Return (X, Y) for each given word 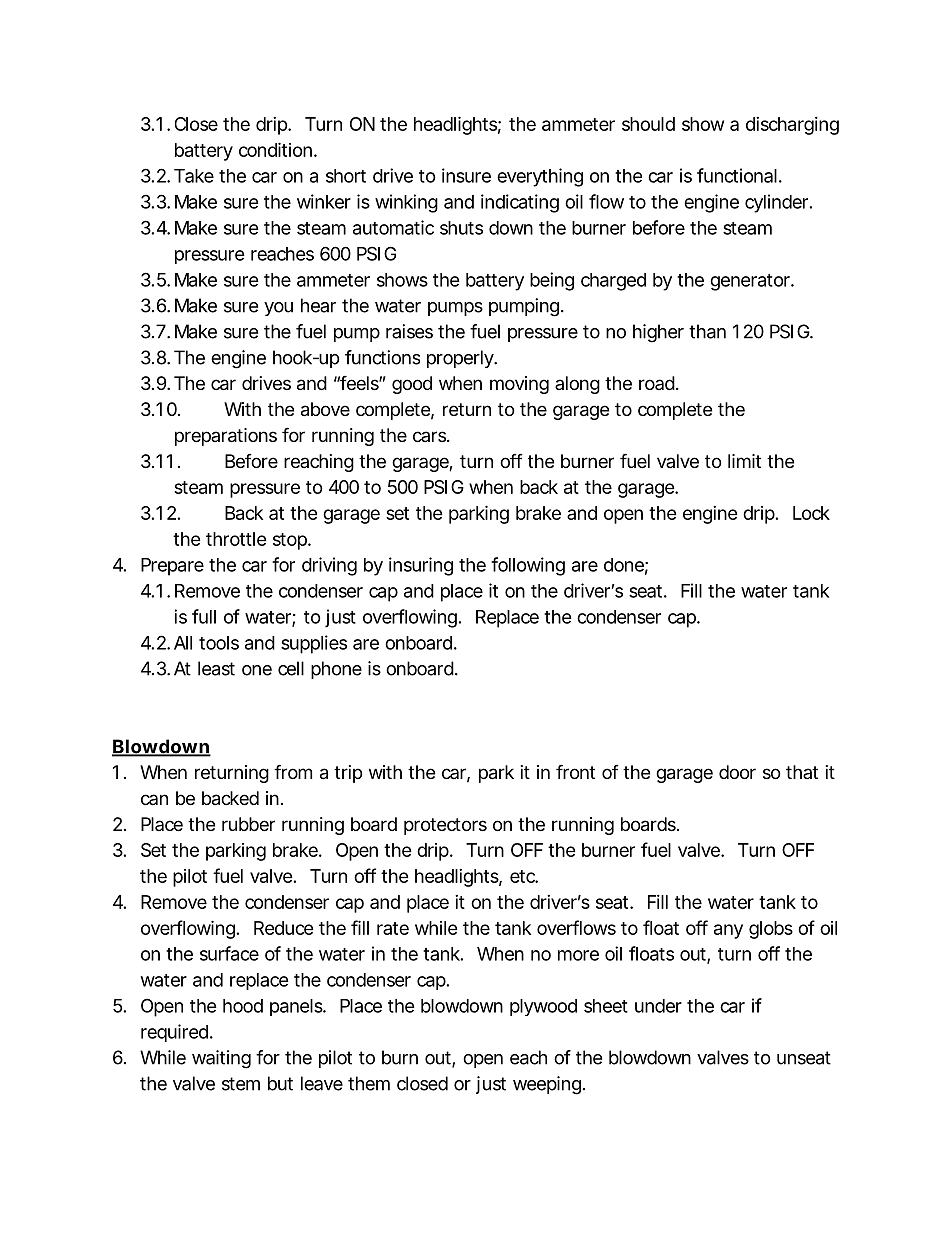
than (707, 331)
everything (540, 177)
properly (461, 359)
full (204, 616)
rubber (248, 824)
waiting (221, 1059)
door (737, 772)
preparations (226, 437)
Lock (811, 513)
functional (737, 175)
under (658, 1006)
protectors (445, 826)
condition (275, 149)
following (528, 566)
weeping (547, 1085)
